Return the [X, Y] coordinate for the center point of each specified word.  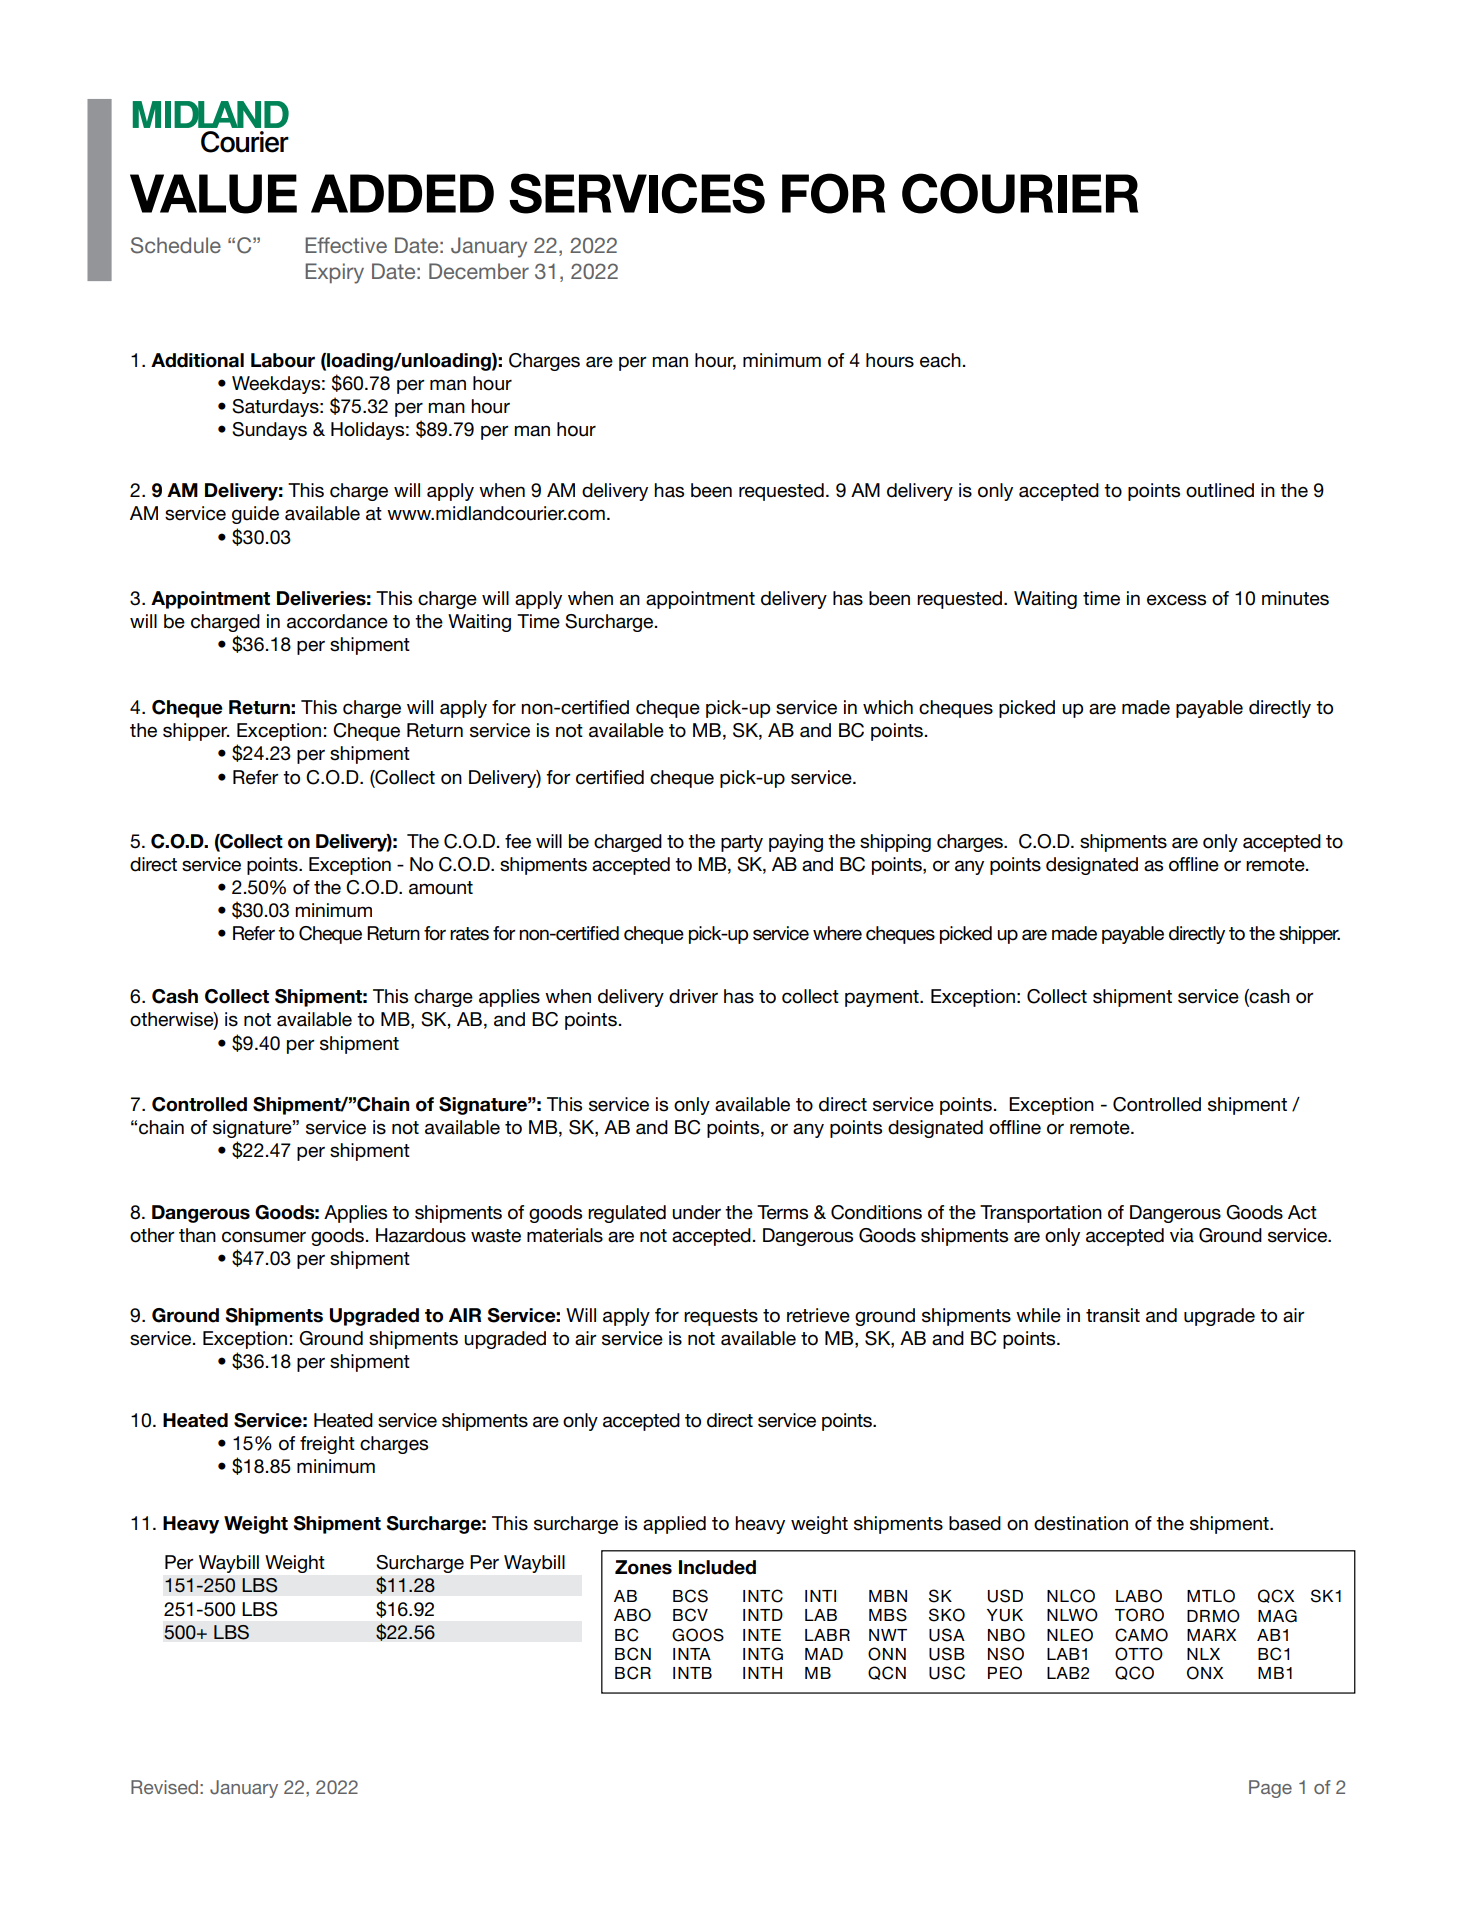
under [696, 1212]
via [1182, 1235]
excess [1176, 600]
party [742, 843]
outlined [1220, 490]
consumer [264, 1237]
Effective [346, 245]
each [940, 360]
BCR [633, 1673]
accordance [337, 621]
